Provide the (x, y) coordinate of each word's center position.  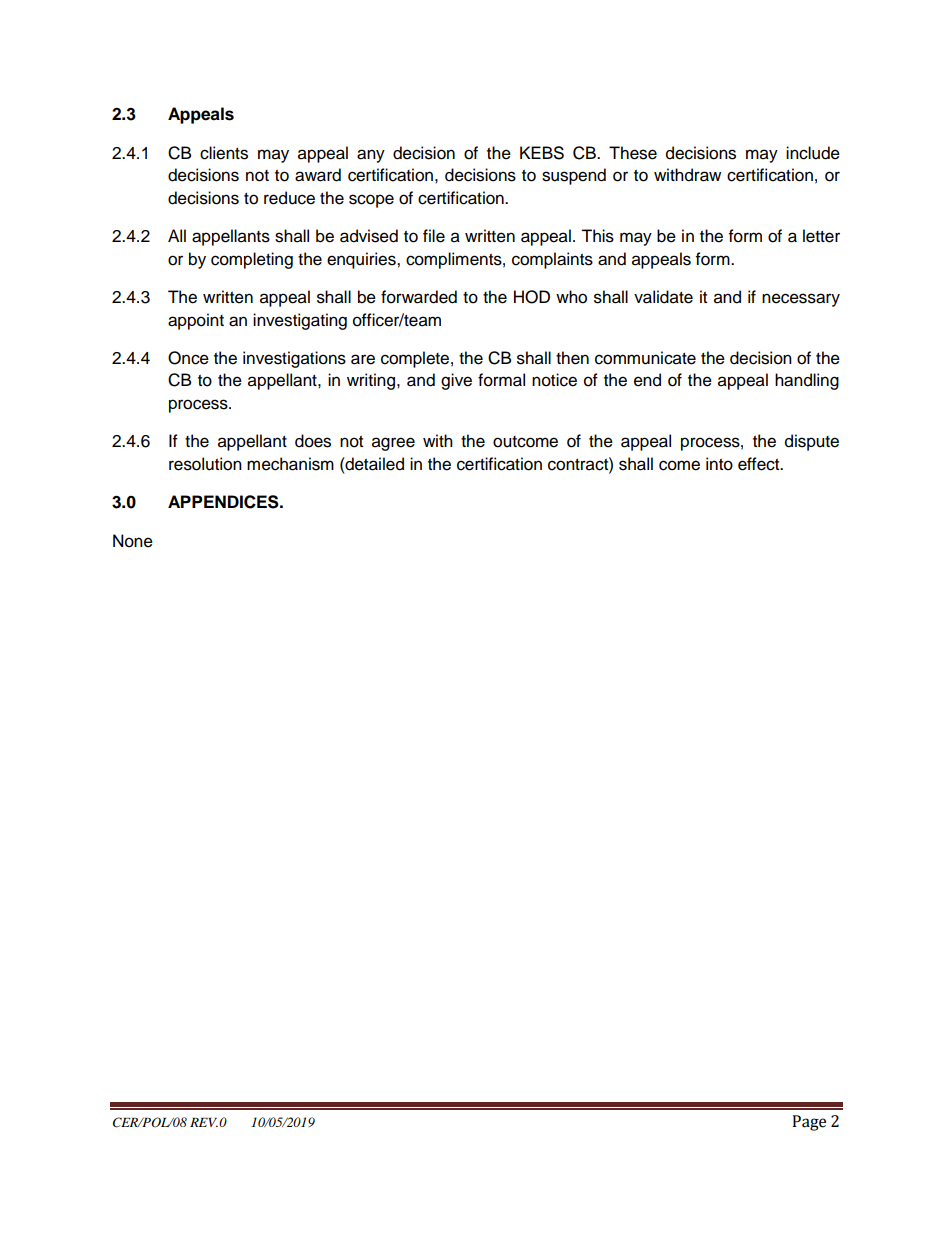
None (133, 541)
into (719, 464)
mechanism (290, 464)
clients (224, 153)
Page (809, 1123)
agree (393, 444)
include (813, 153)
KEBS (542, 153)
